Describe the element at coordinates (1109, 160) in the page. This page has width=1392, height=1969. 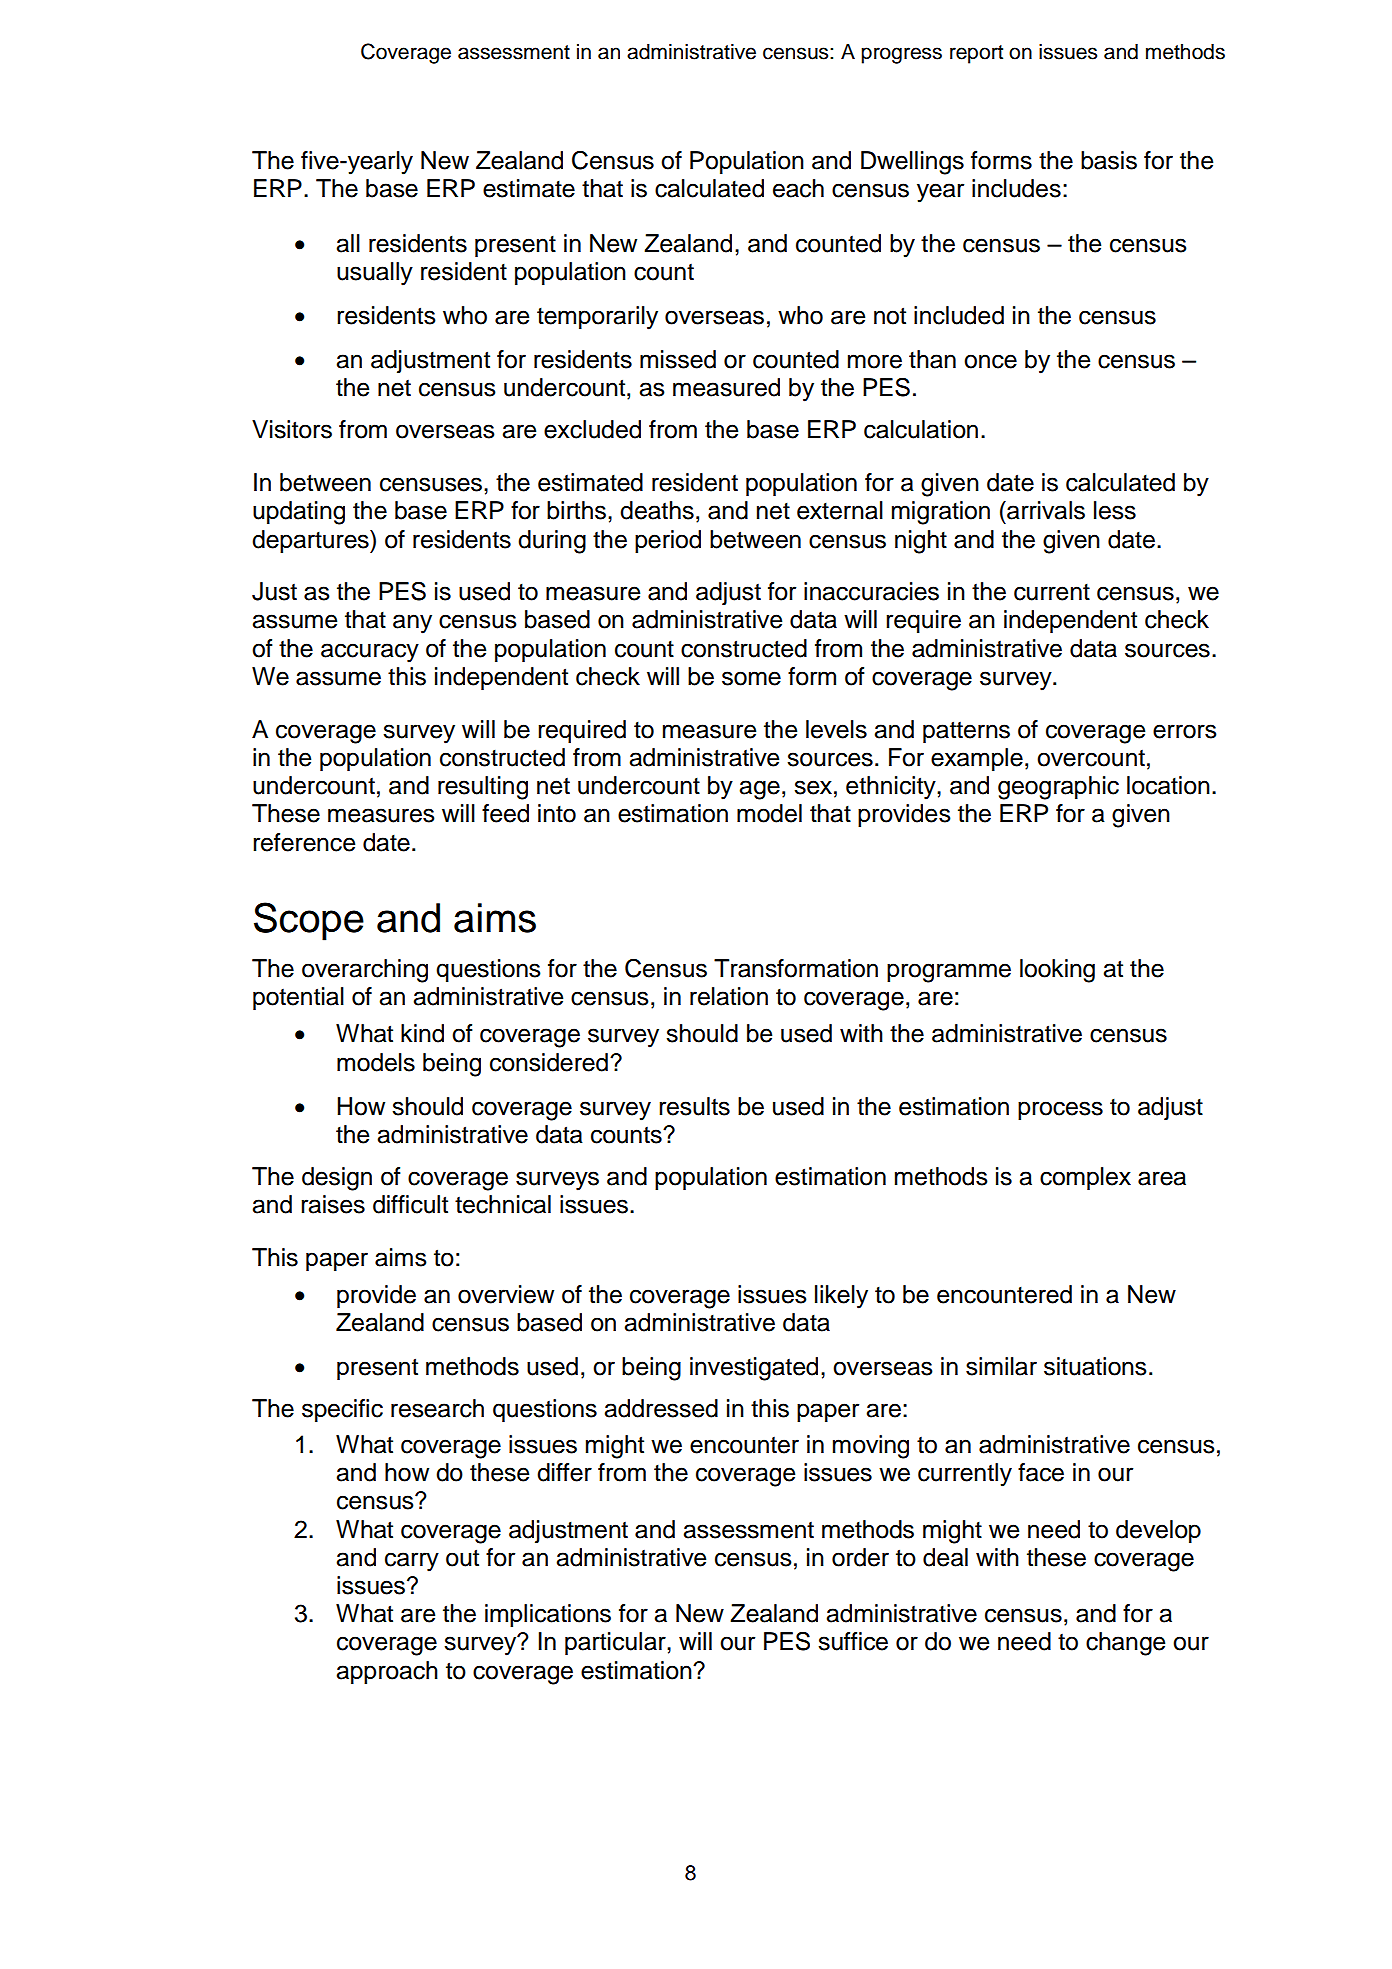
I see `basis` at that location.
